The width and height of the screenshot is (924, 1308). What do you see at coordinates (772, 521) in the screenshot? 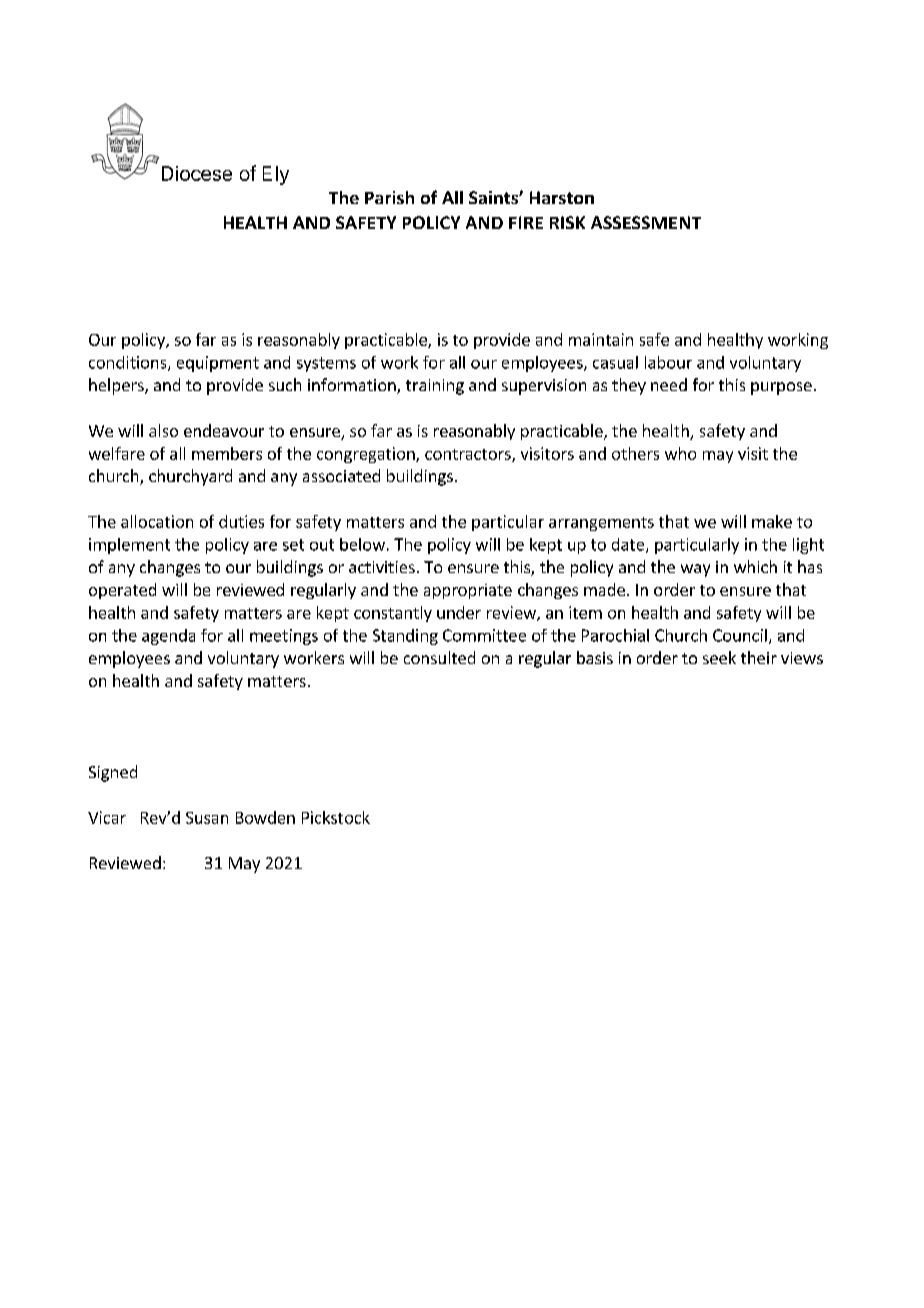
I see `make` at bounding box center [772, 521].
